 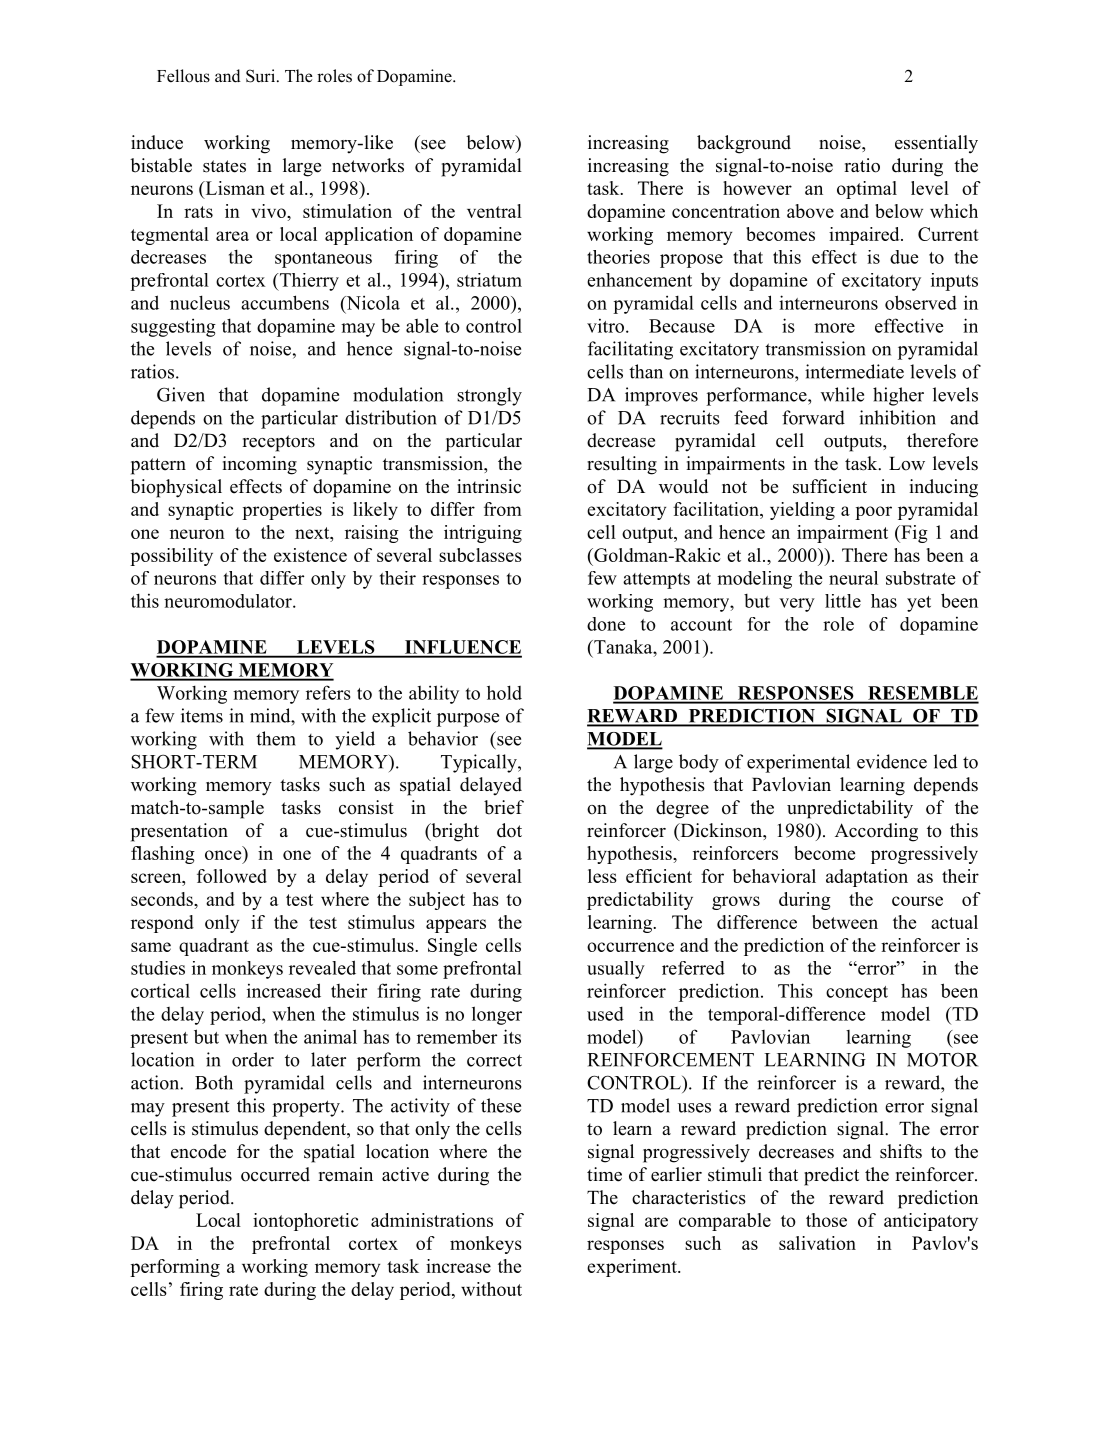 I want to click on hold, so click(x=504, y=692).
